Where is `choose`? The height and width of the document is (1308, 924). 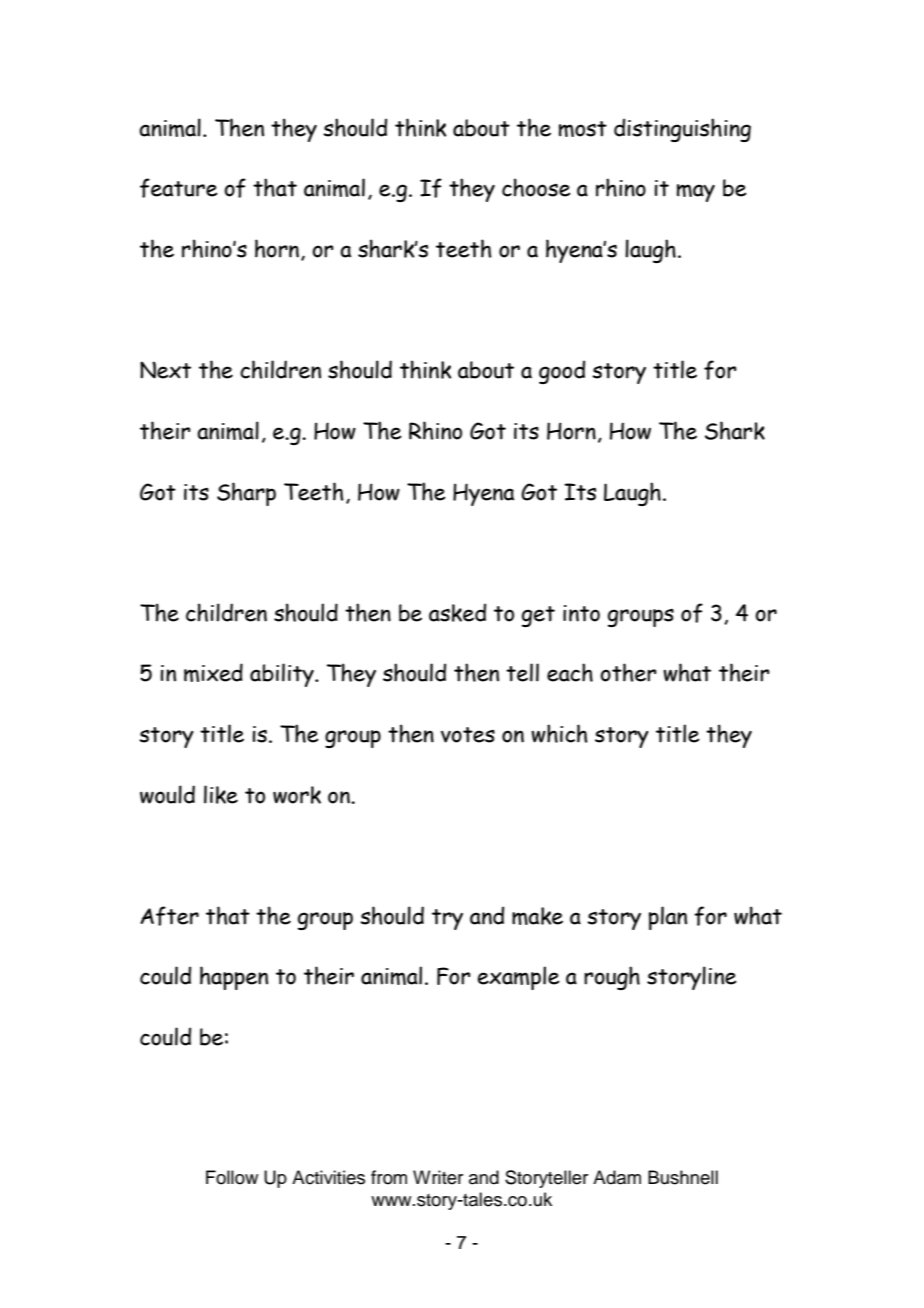 choose is located at coordinates (536, 187).
